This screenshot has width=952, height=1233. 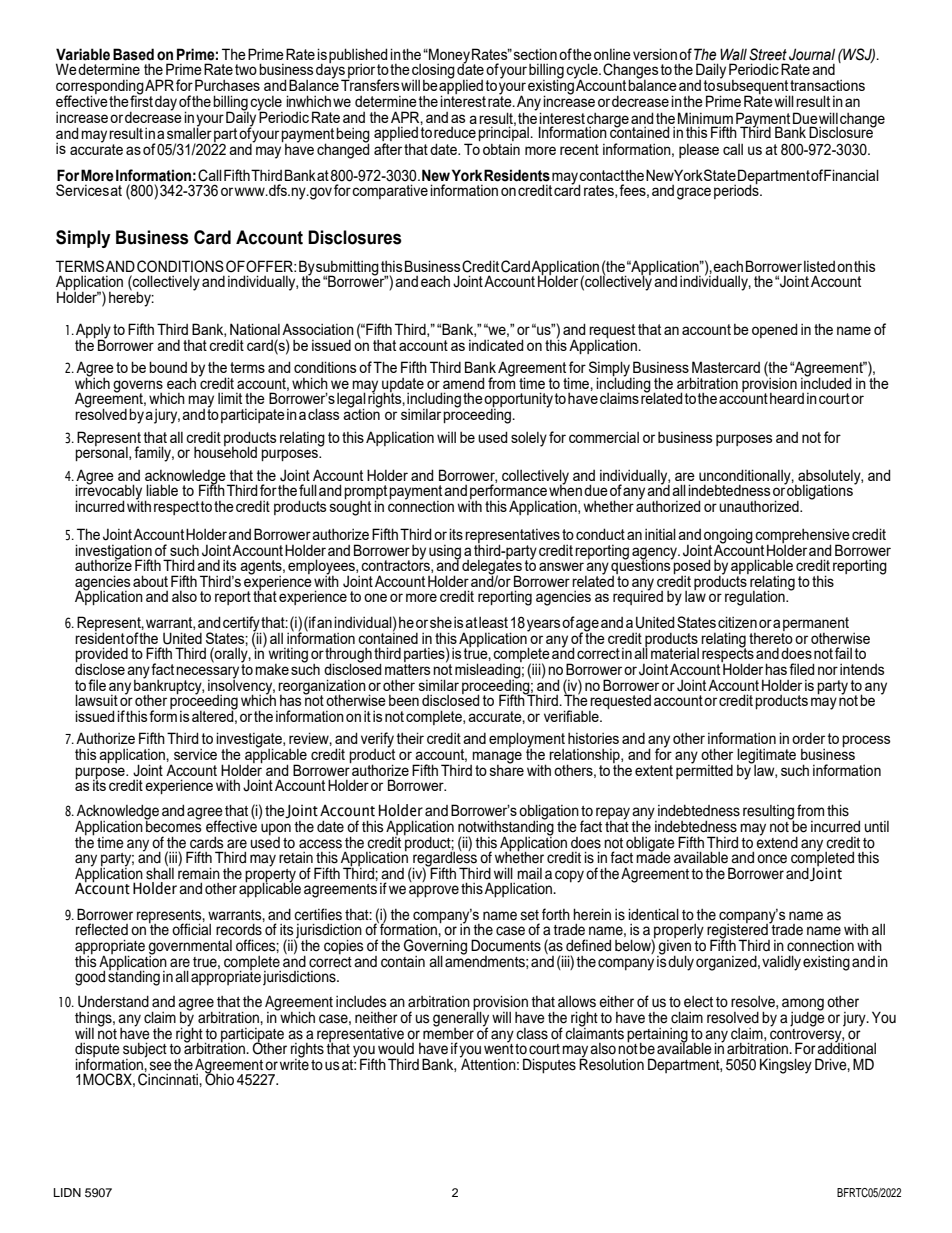 What do you see at coordinates (777, 841) in the screenshot?
I see `extend` at bounding box center [777, 841].
